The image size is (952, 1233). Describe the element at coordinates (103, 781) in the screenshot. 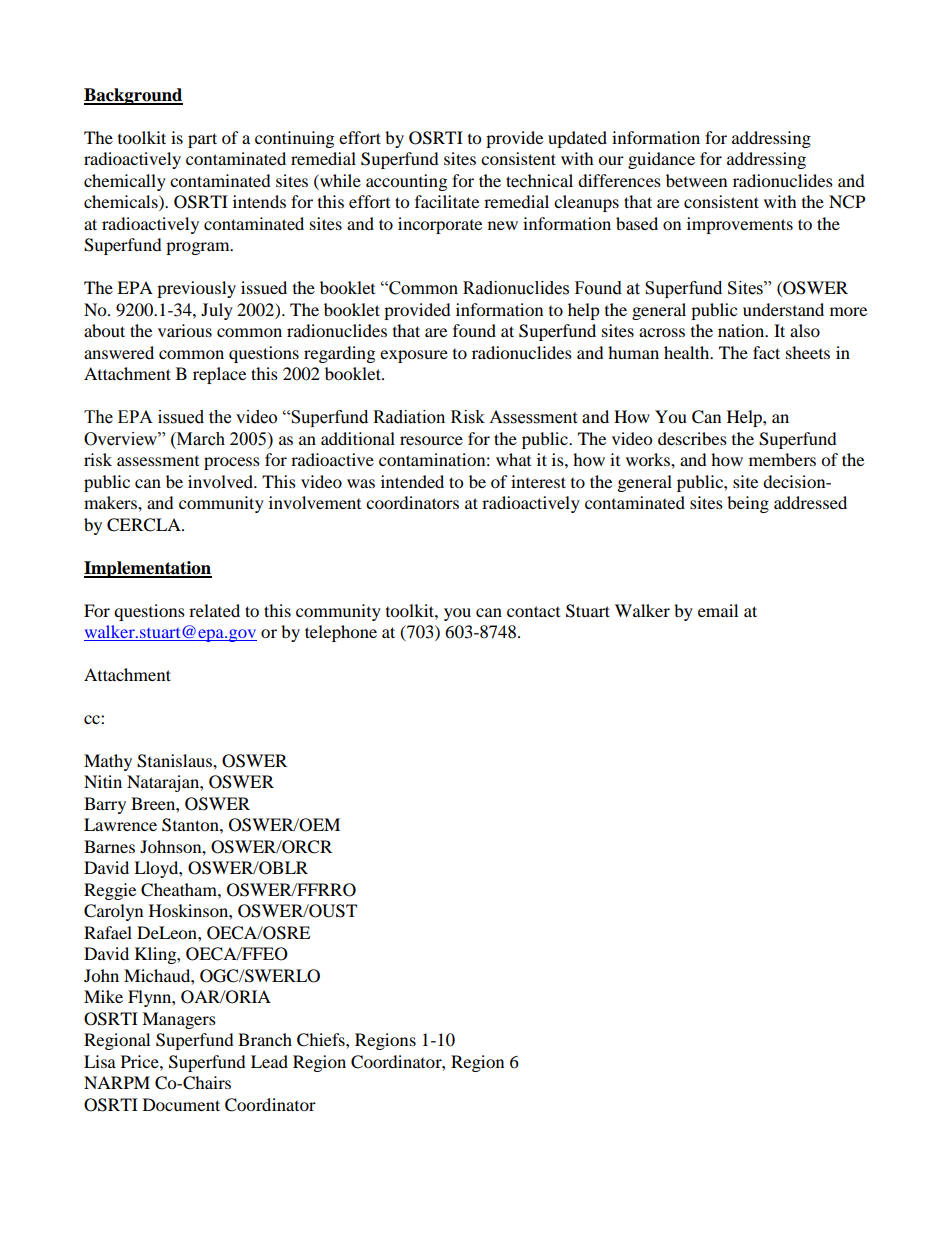

I see `Nitin` at that location.
